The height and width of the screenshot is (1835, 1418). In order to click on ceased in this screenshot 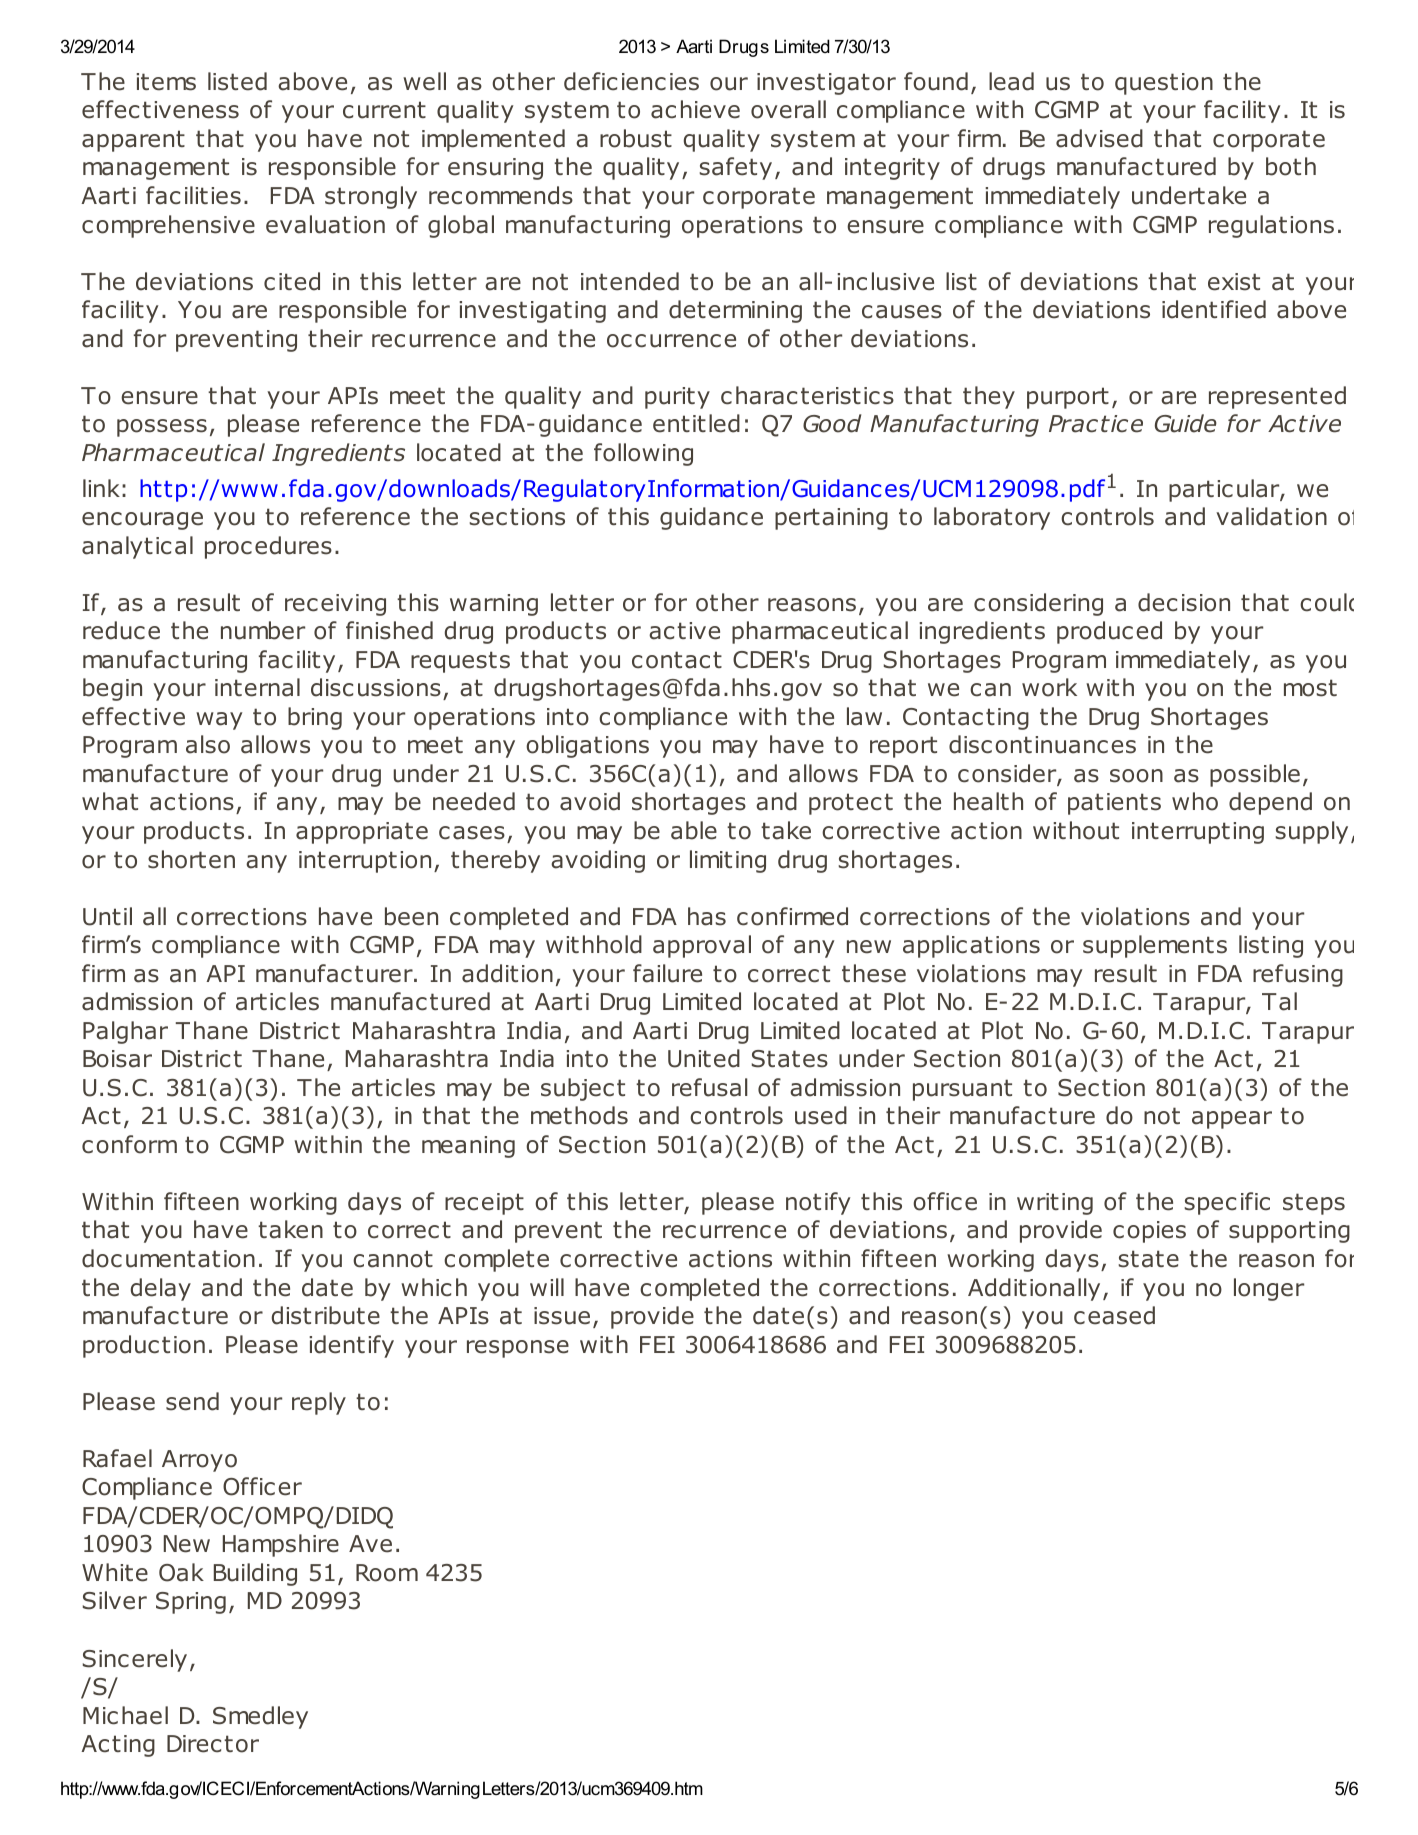, I will do `click(1114, 1315)`.
